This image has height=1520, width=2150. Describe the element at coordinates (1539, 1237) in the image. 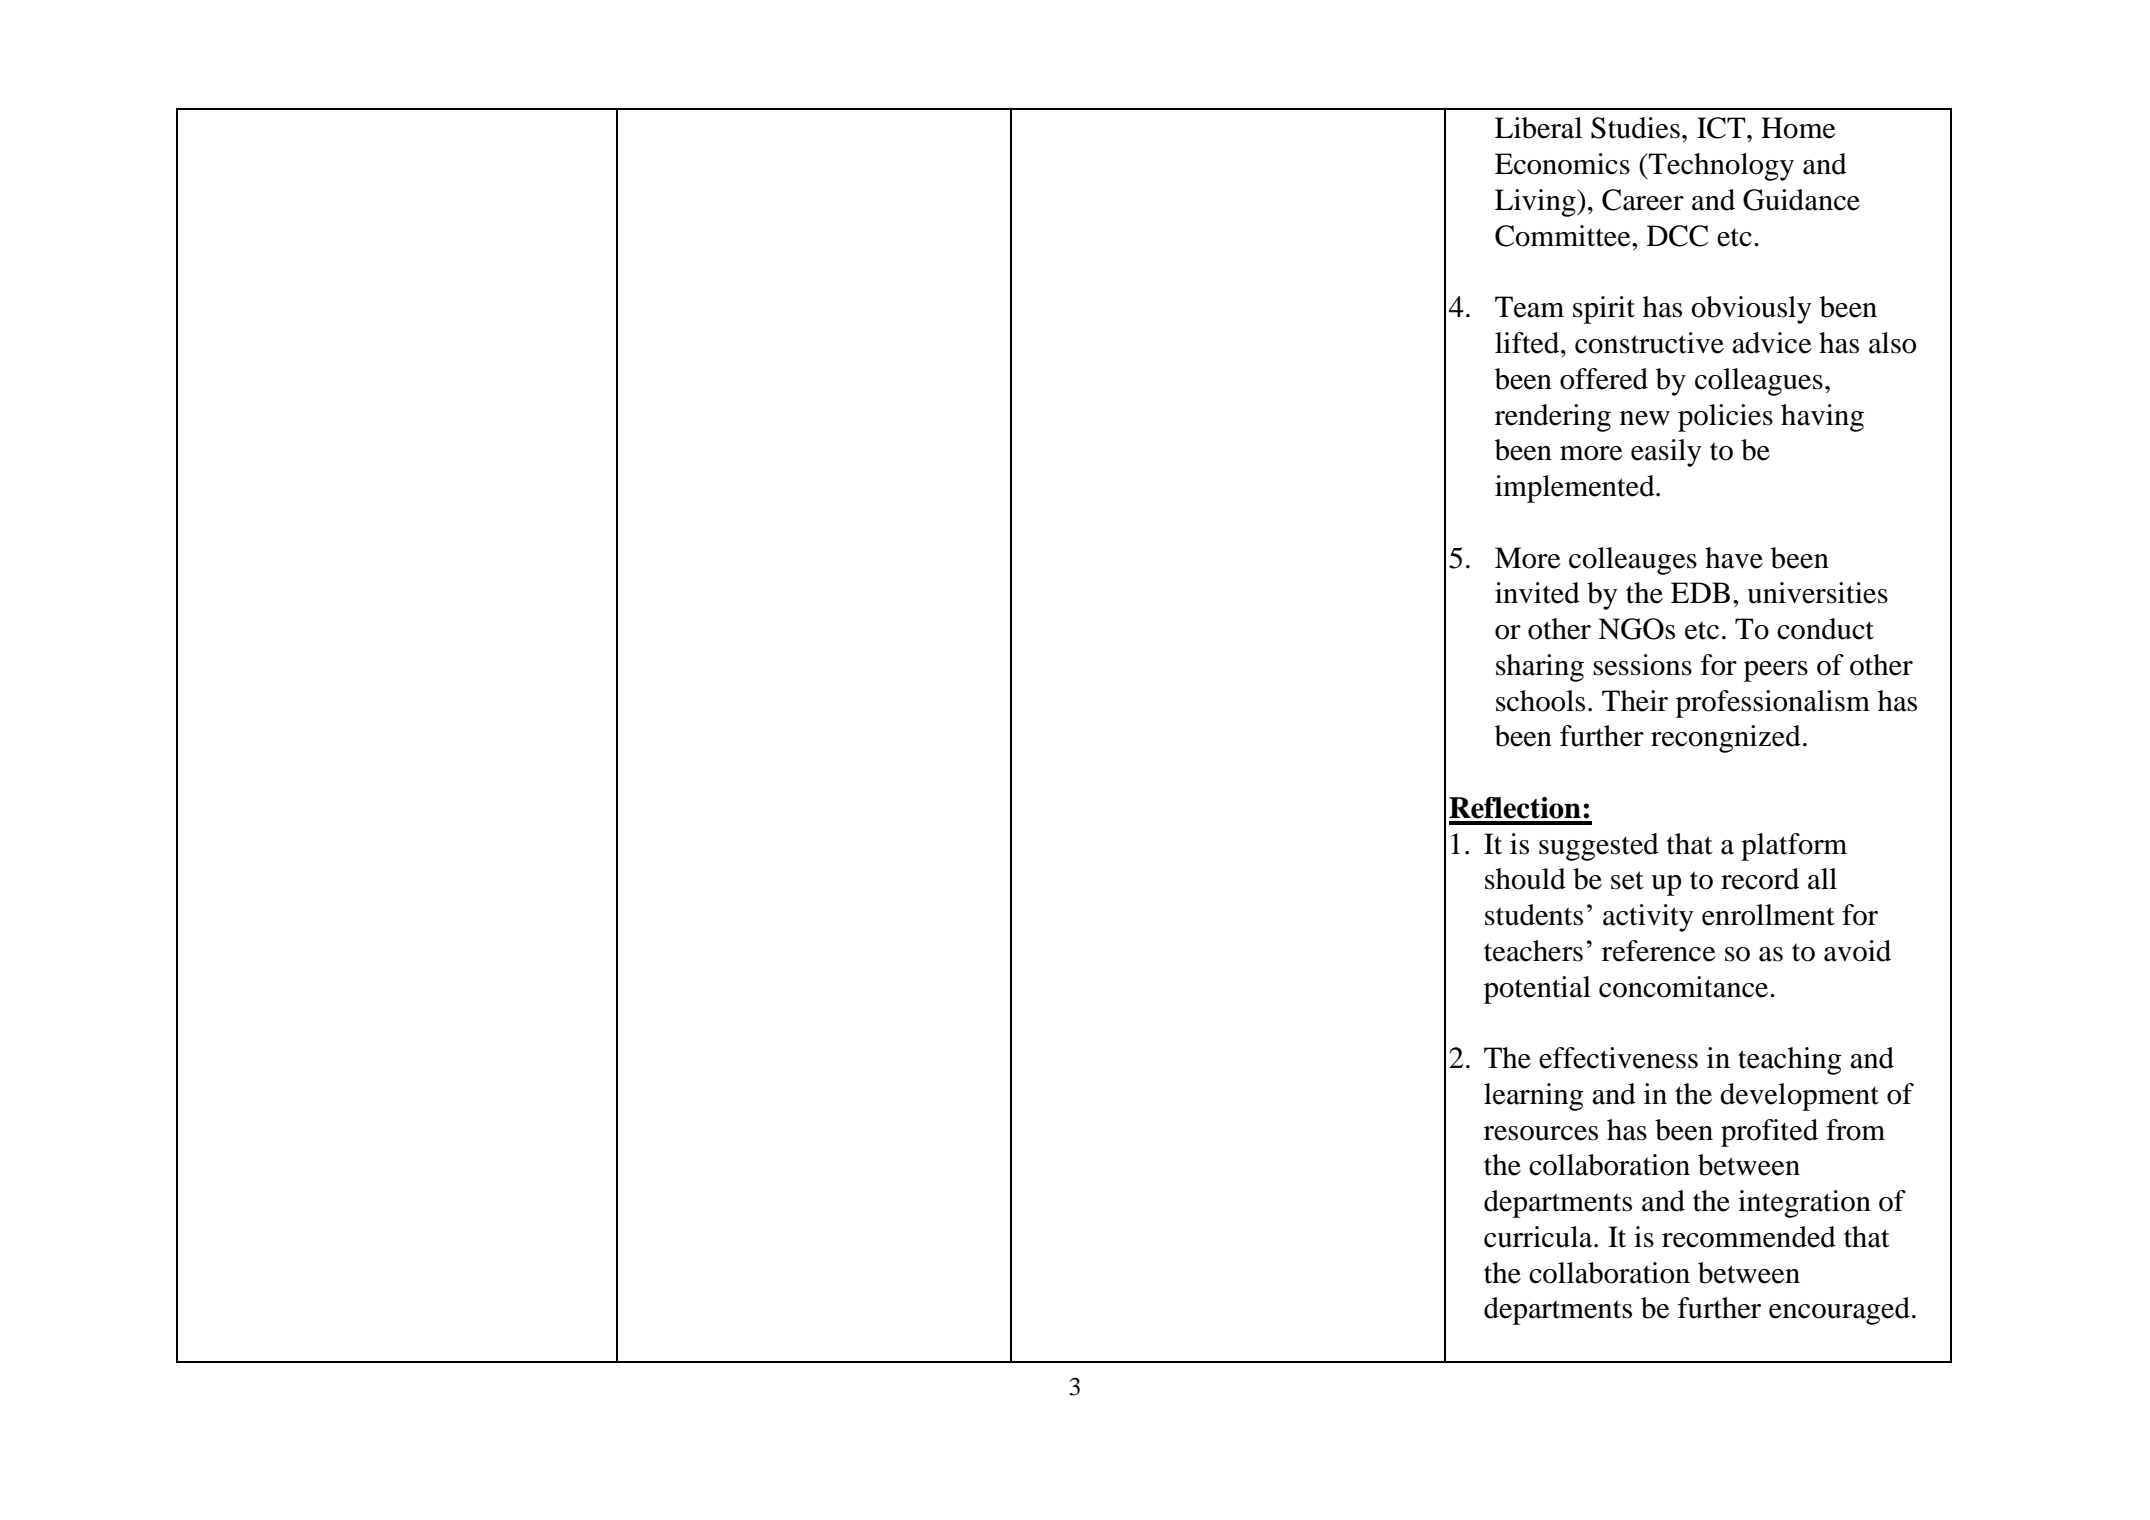

I see `curricula` at that location.
